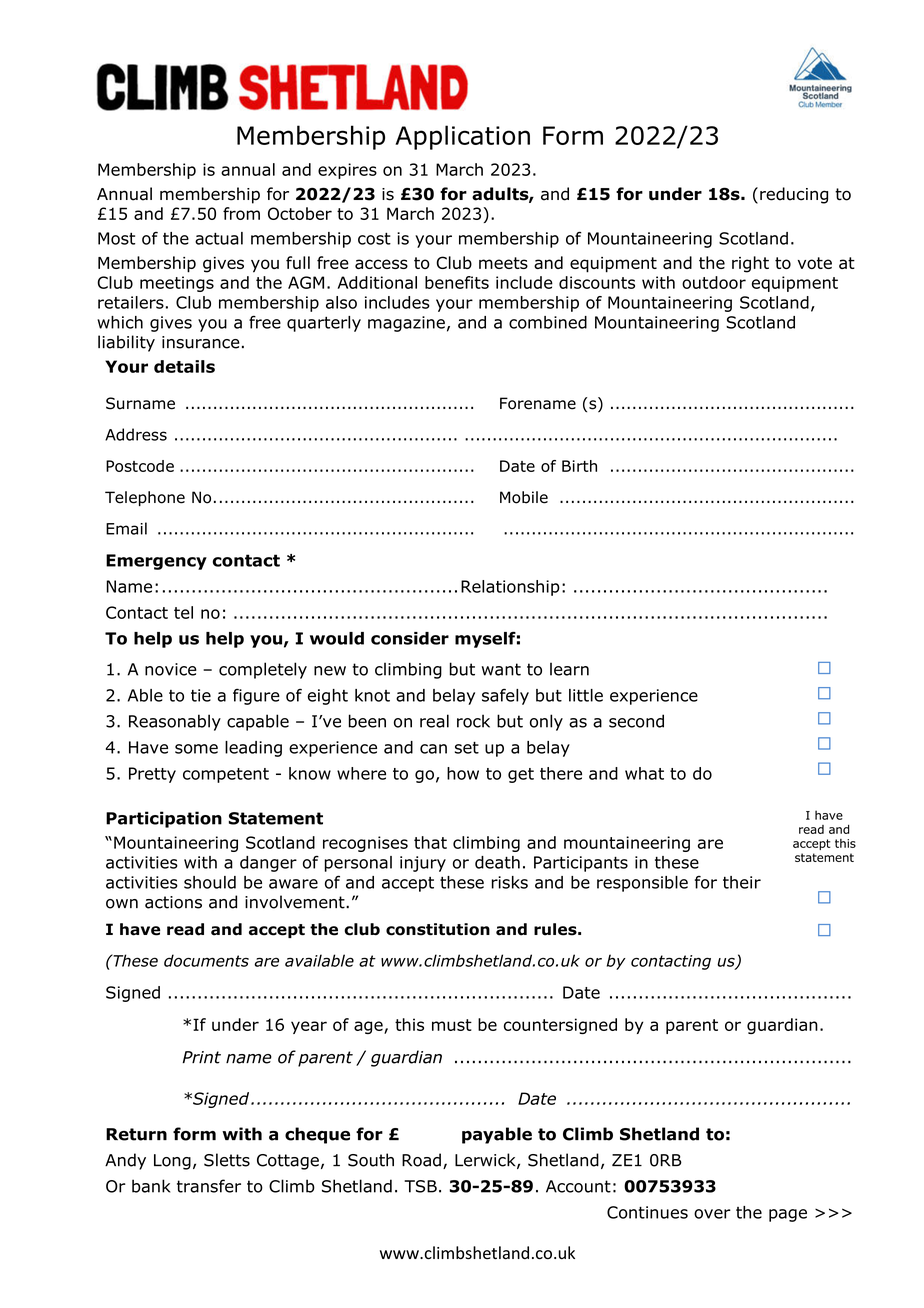 This document has height=1308, width=924. Describe the element at coordinates (171, 669) in the document. I see `novice` at that location.
